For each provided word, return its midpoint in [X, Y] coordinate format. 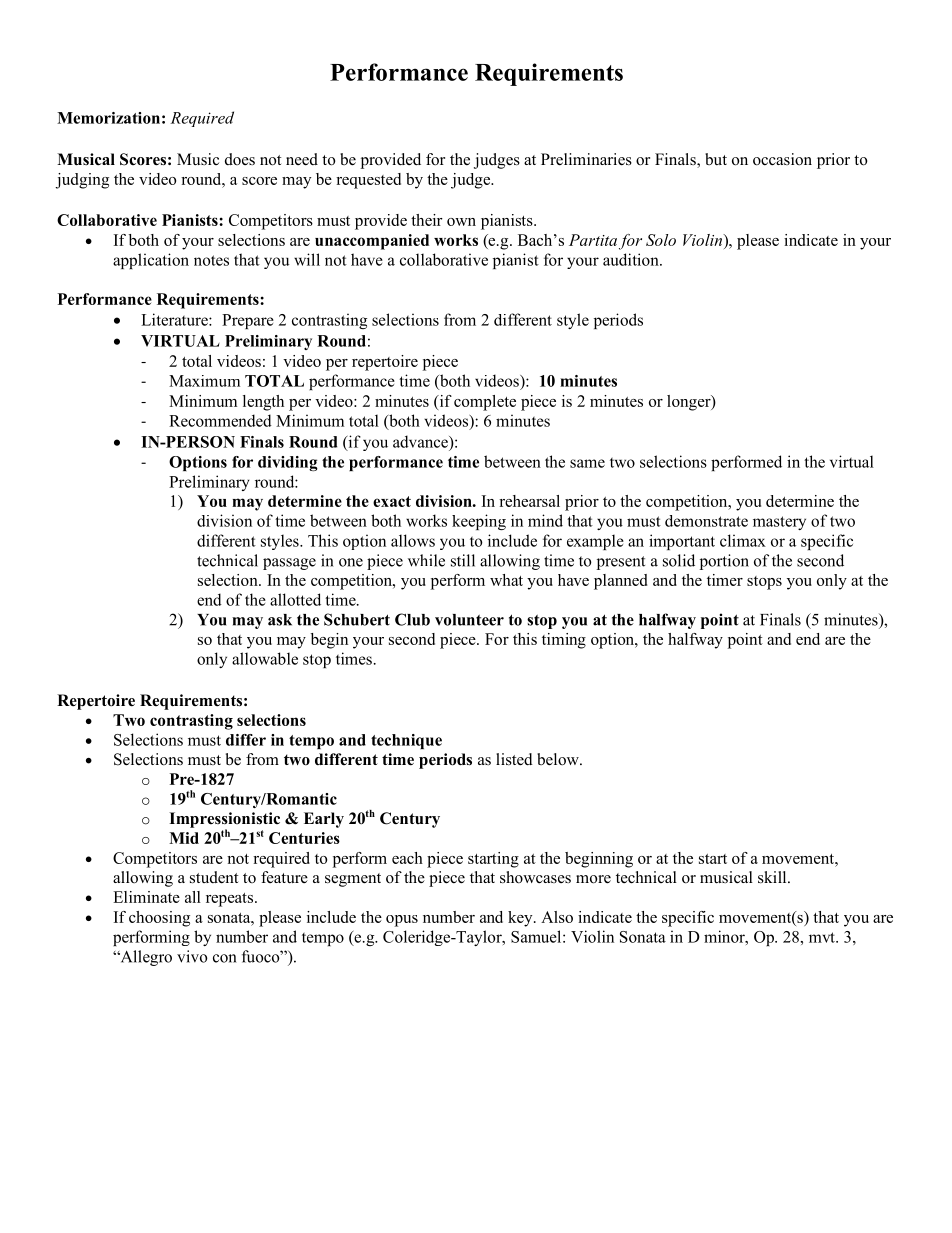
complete [485, 403]
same [587, 463]
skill [773, 877]
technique [406, 741]
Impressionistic [224, 821]
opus [402, 921]
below [559, 759]
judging [82, 181]
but [716, 159]
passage [289, 564]
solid [679, 560]
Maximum [204, 381]
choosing [159, 919]
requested [368, 181]
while [426, 560]
